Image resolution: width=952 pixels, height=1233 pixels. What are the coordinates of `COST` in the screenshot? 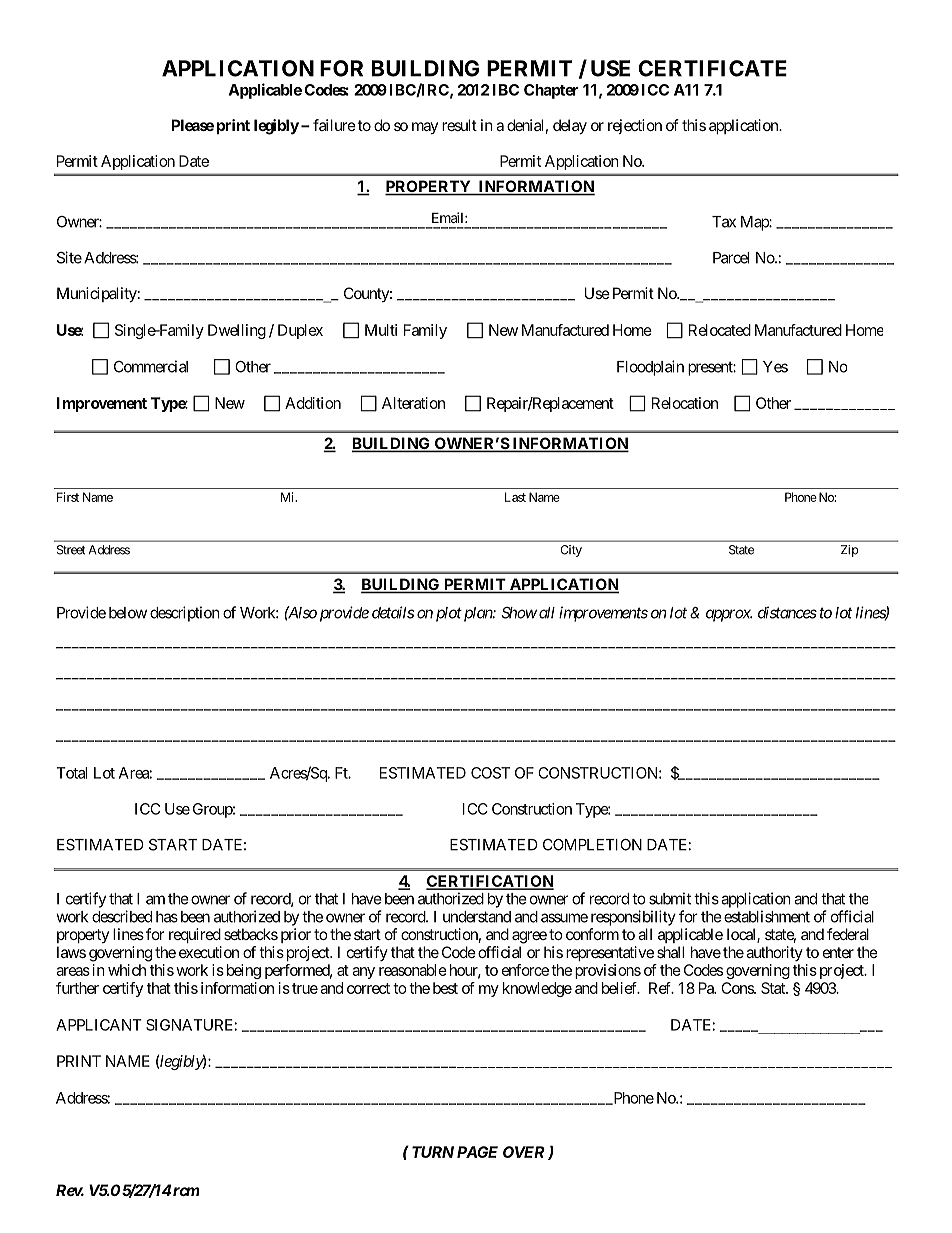 It's located at (490, 773).
